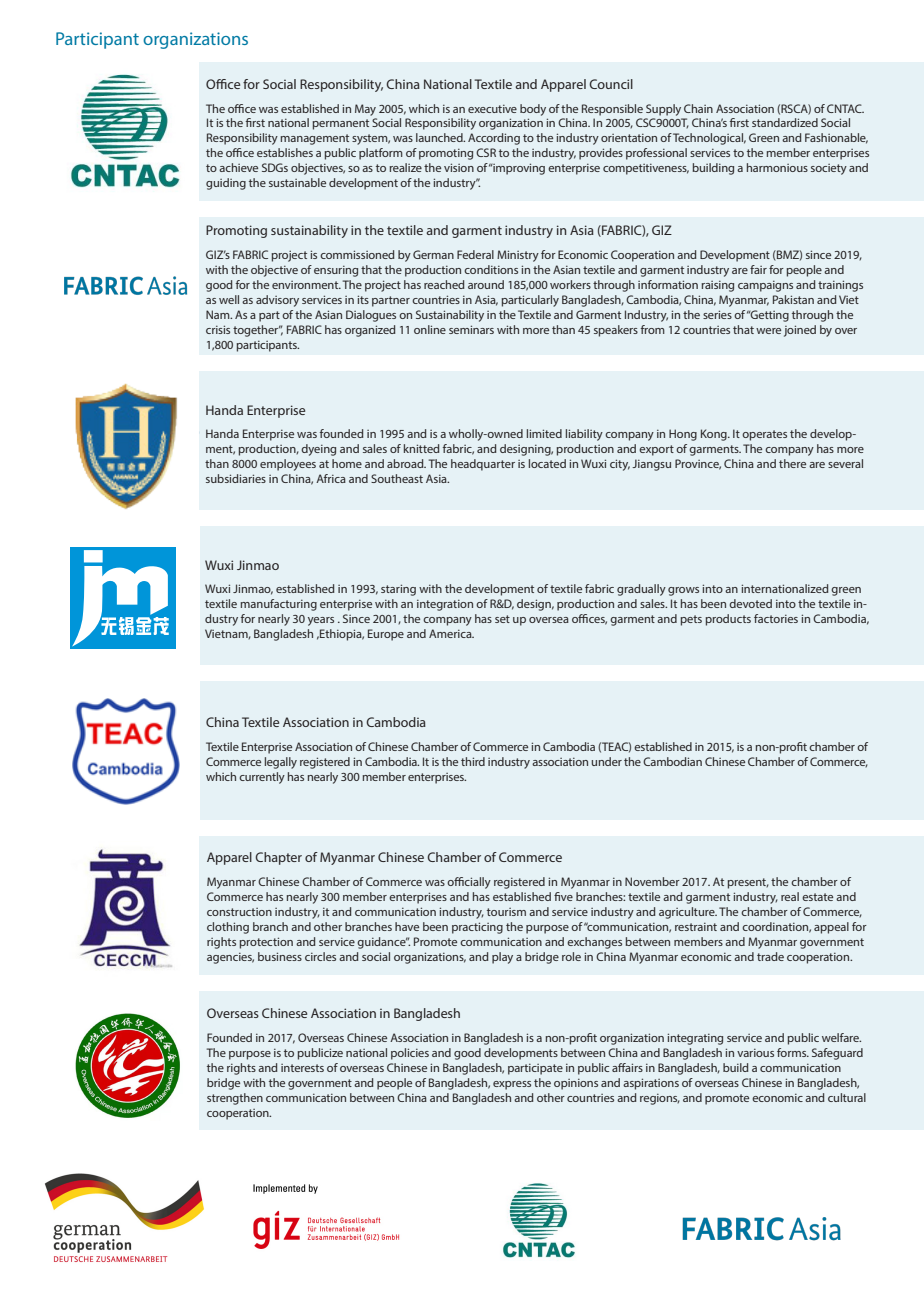 The image size is (924, 1308). I want to click on interests, so click(302, 1068).
